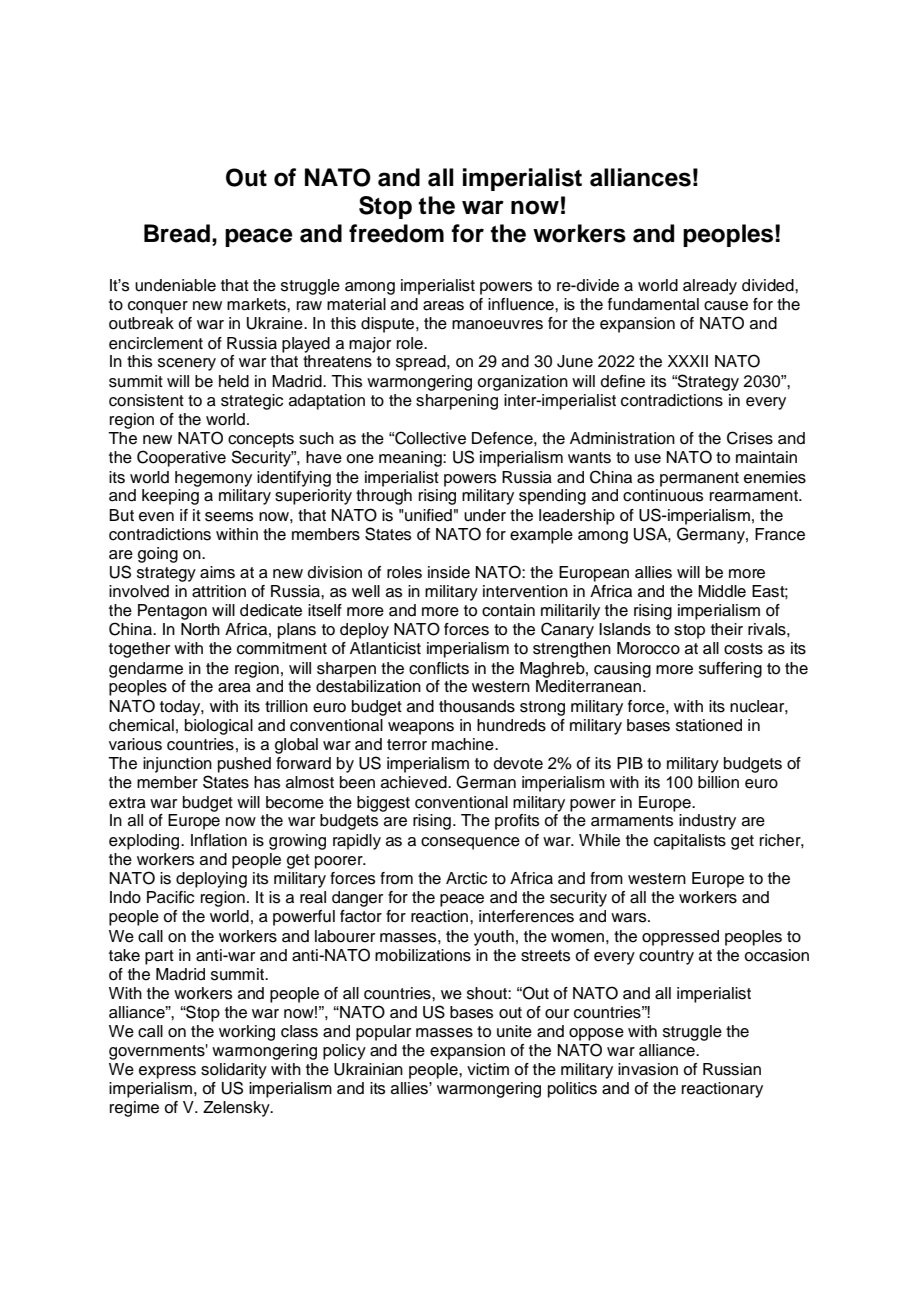  I want to click on invasion, so click(648, 1069).
